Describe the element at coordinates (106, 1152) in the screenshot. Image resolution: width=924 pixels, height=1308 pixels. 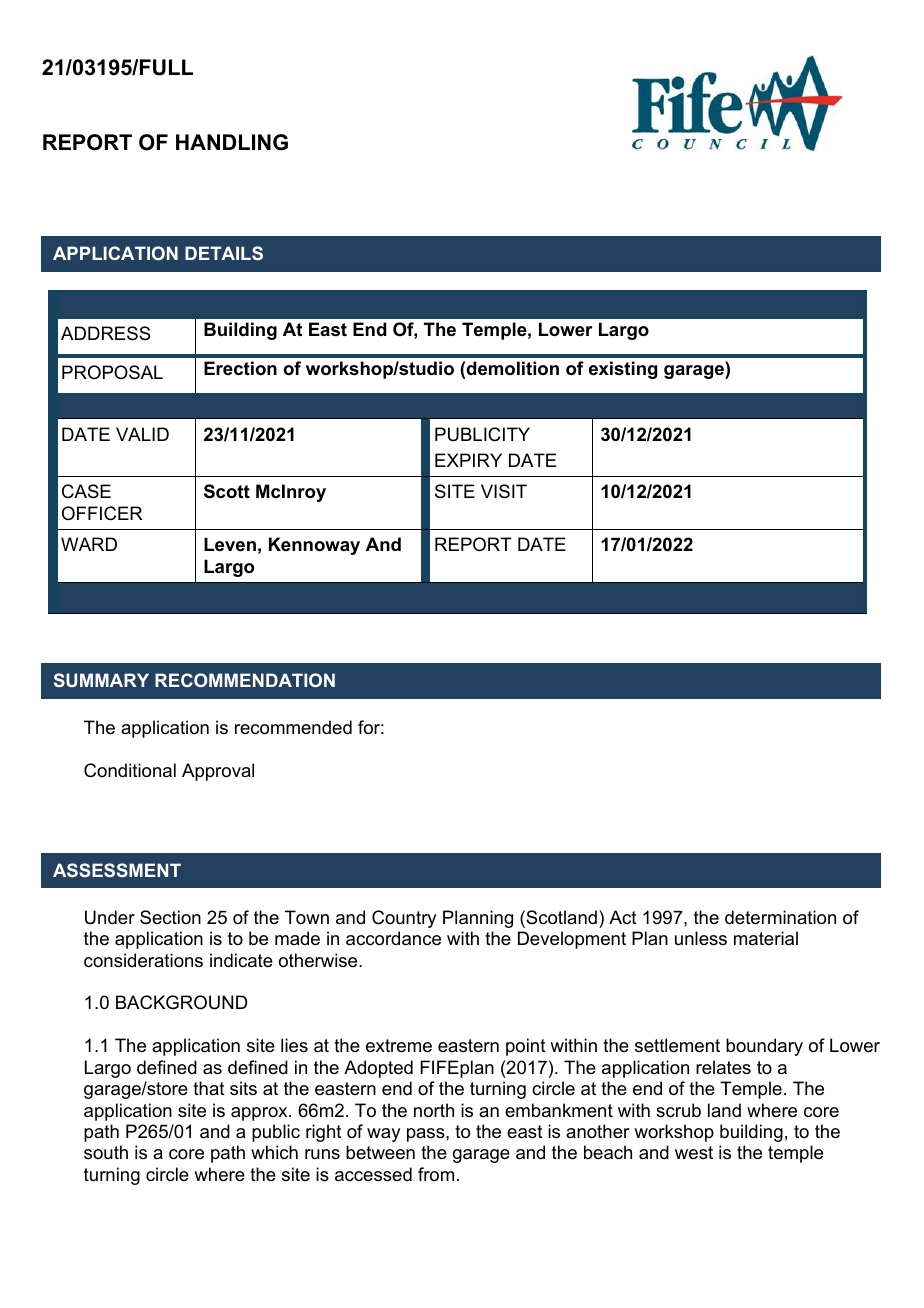
I see `south` at that location.
